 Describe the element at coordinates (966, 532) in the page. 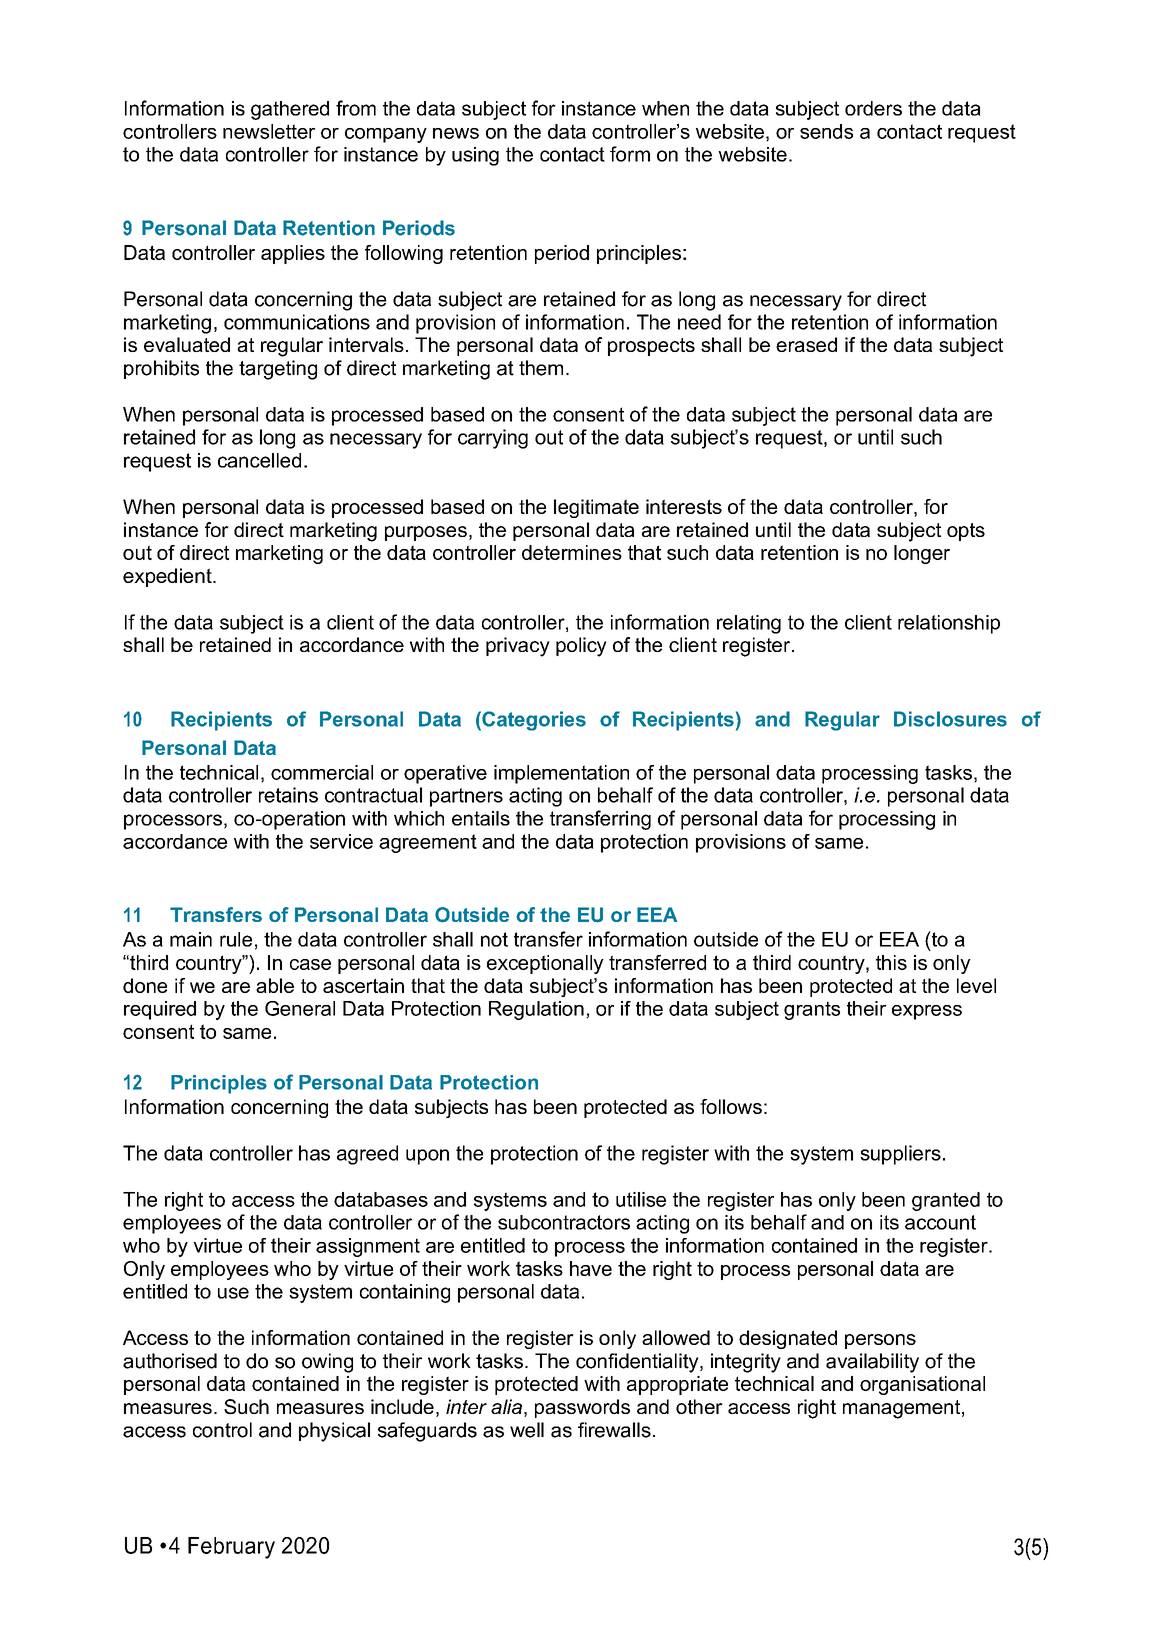

I see `opts` at that location.
